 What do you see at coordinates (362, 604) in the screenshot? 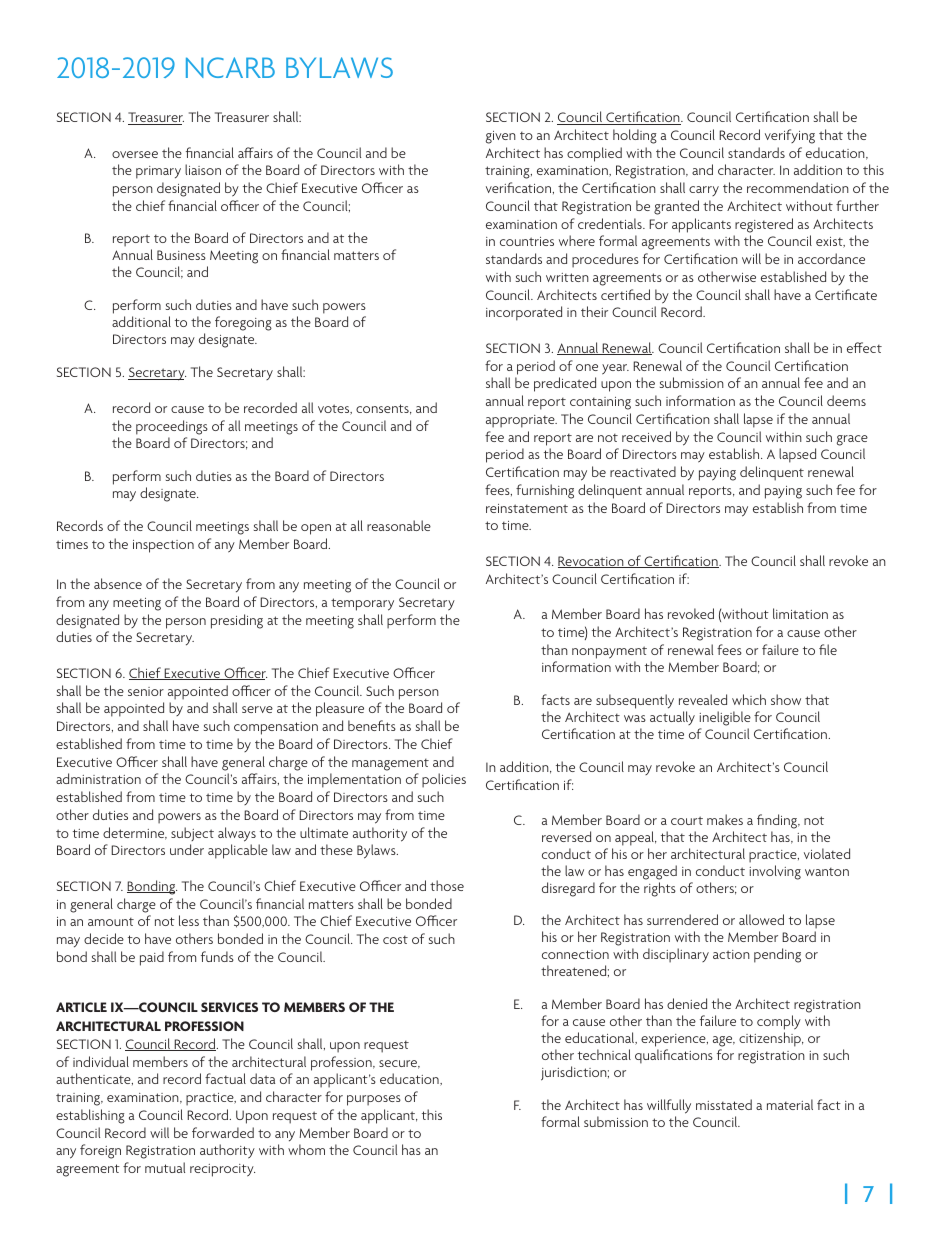
I see `temporary` at bounding box center [362, 604].
